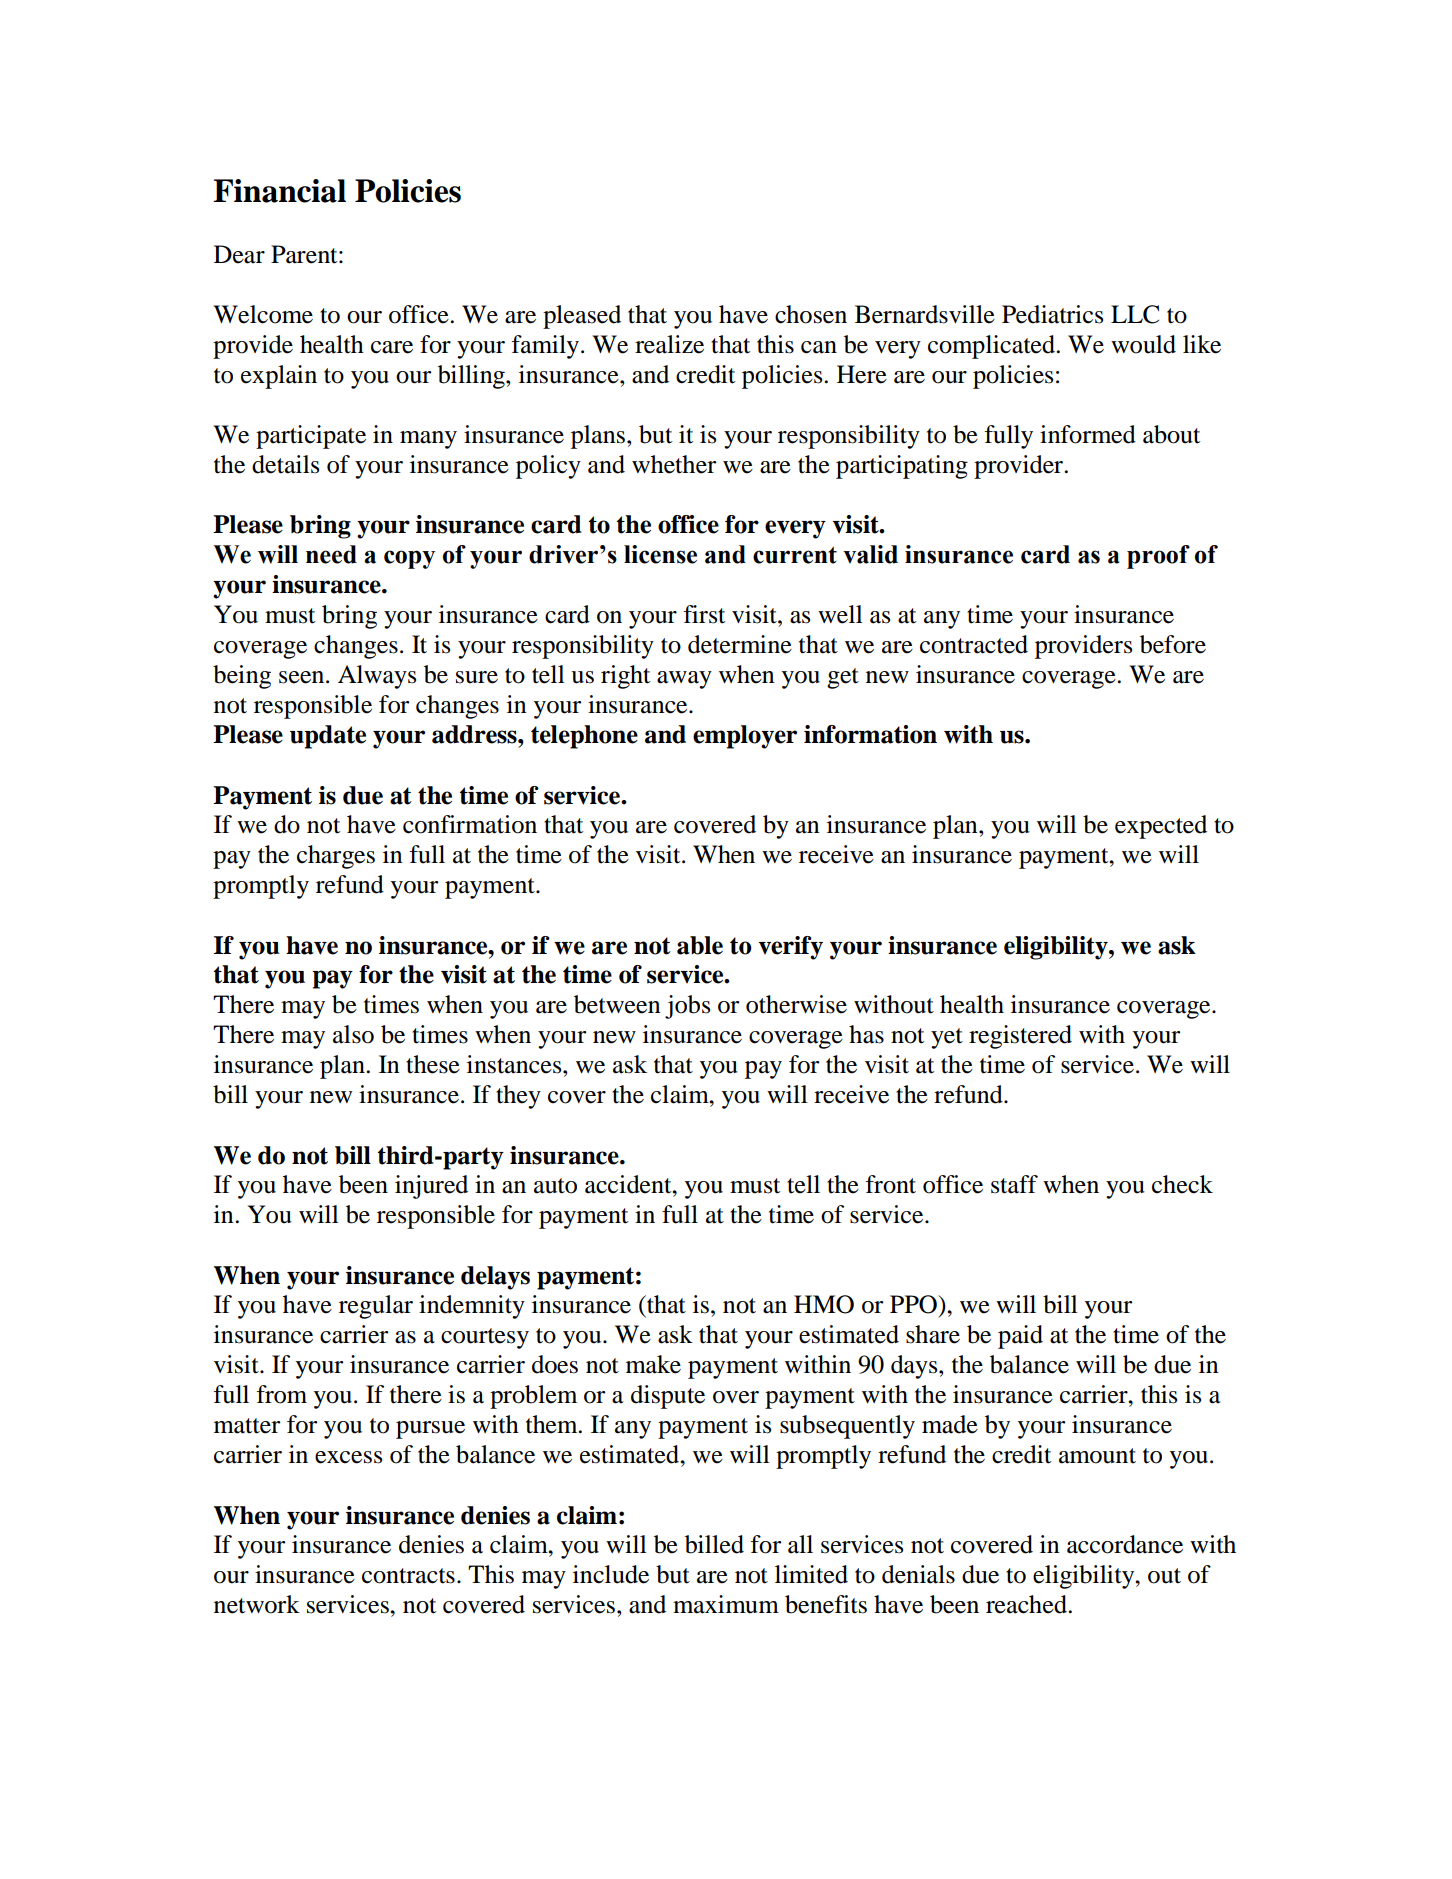 This page has width=1452, height=1879. I want to click on informed, so click(1088, 434).
